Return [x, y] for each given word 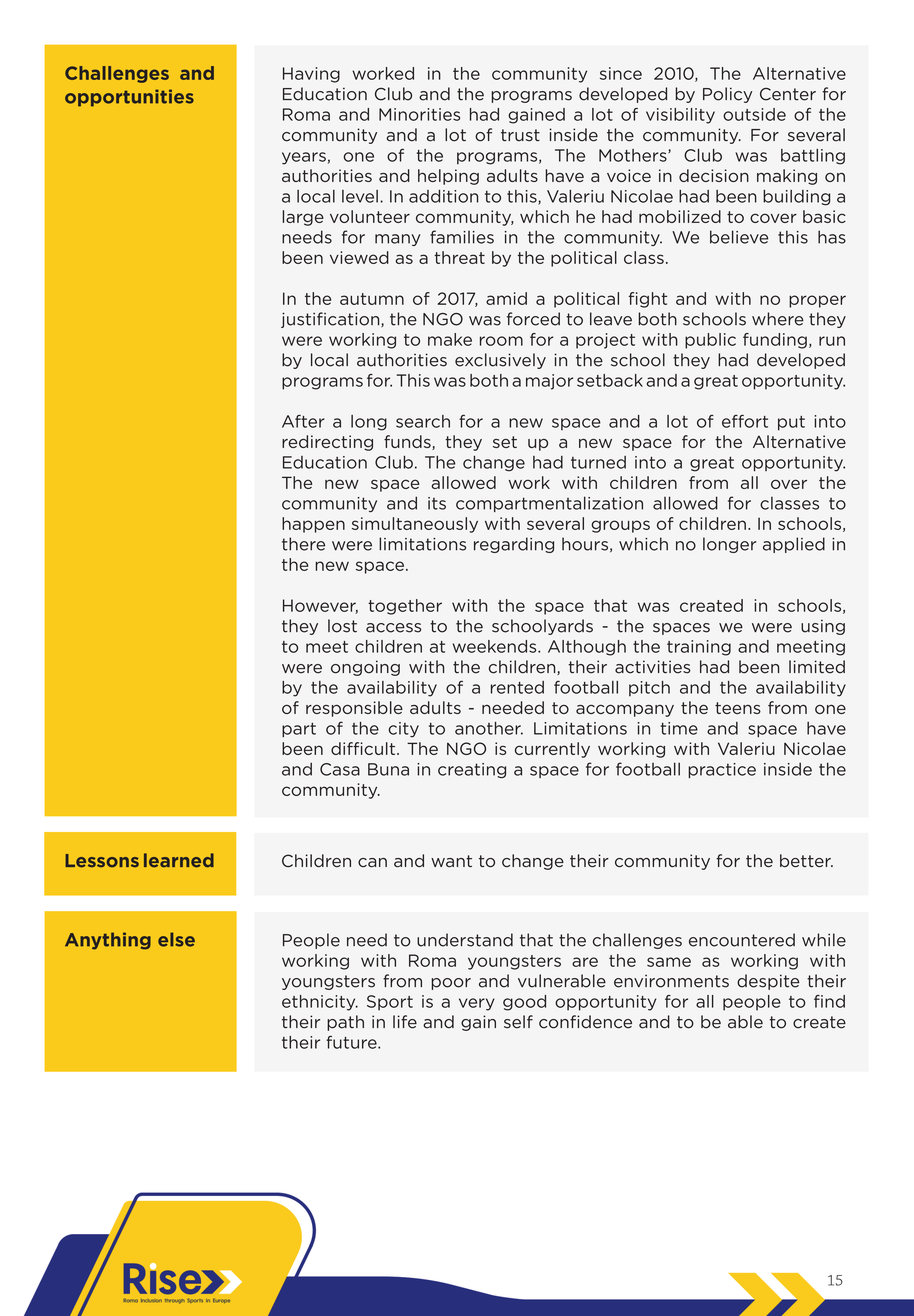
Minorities [419, 114]
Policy [727, 95]
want [451, 861]
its [437, 503]
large [303, 218]
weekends [496, 646]
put [791, 423]
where [778, 319]
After [303, 421]
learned [179, 860]
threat [459, 257]
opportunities [129, 98]
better [806, 861]
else [176, 939]
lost [342, 626]
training [699, 648]
